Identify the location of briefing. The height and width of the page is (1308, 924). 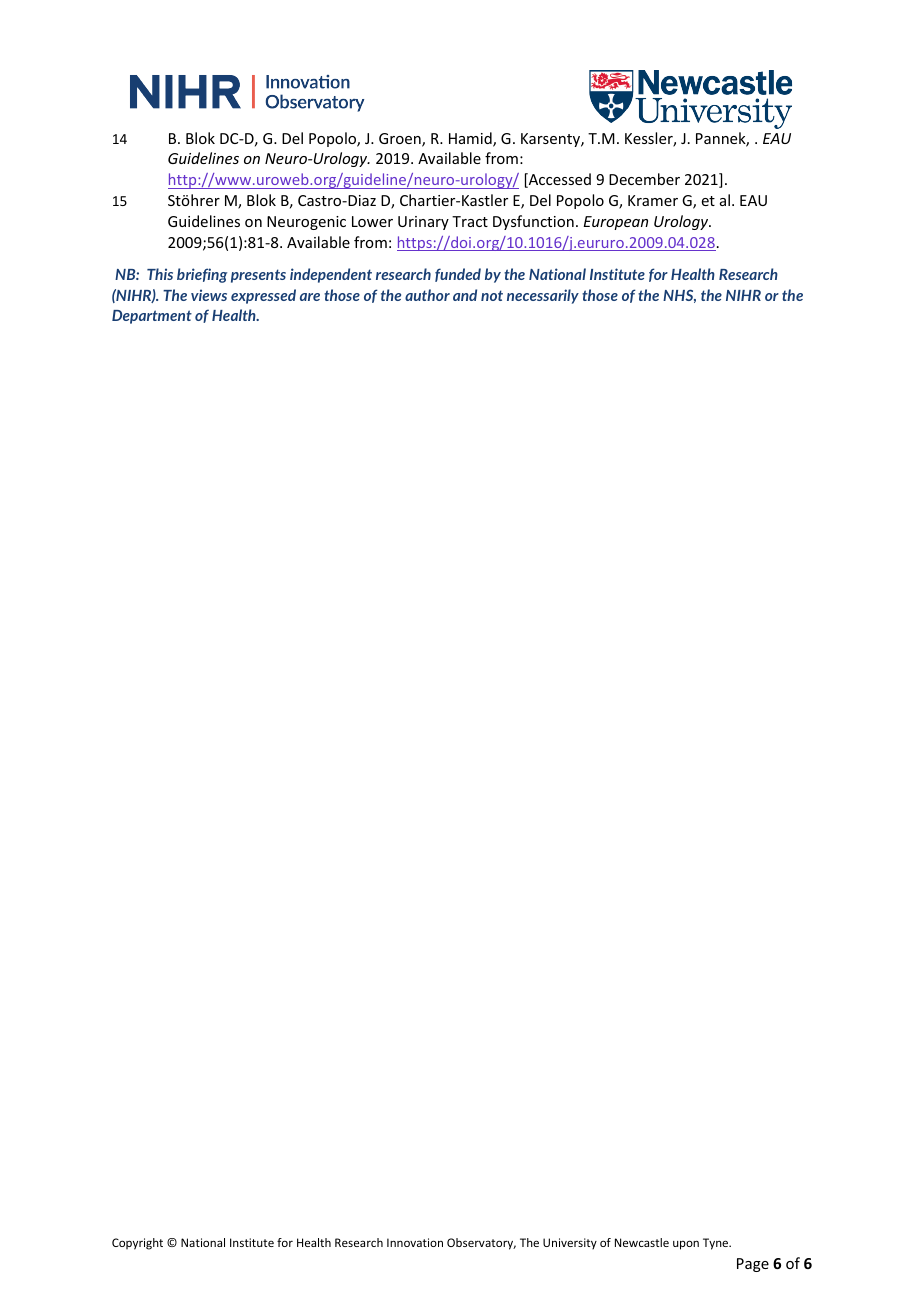
(202, 275).
